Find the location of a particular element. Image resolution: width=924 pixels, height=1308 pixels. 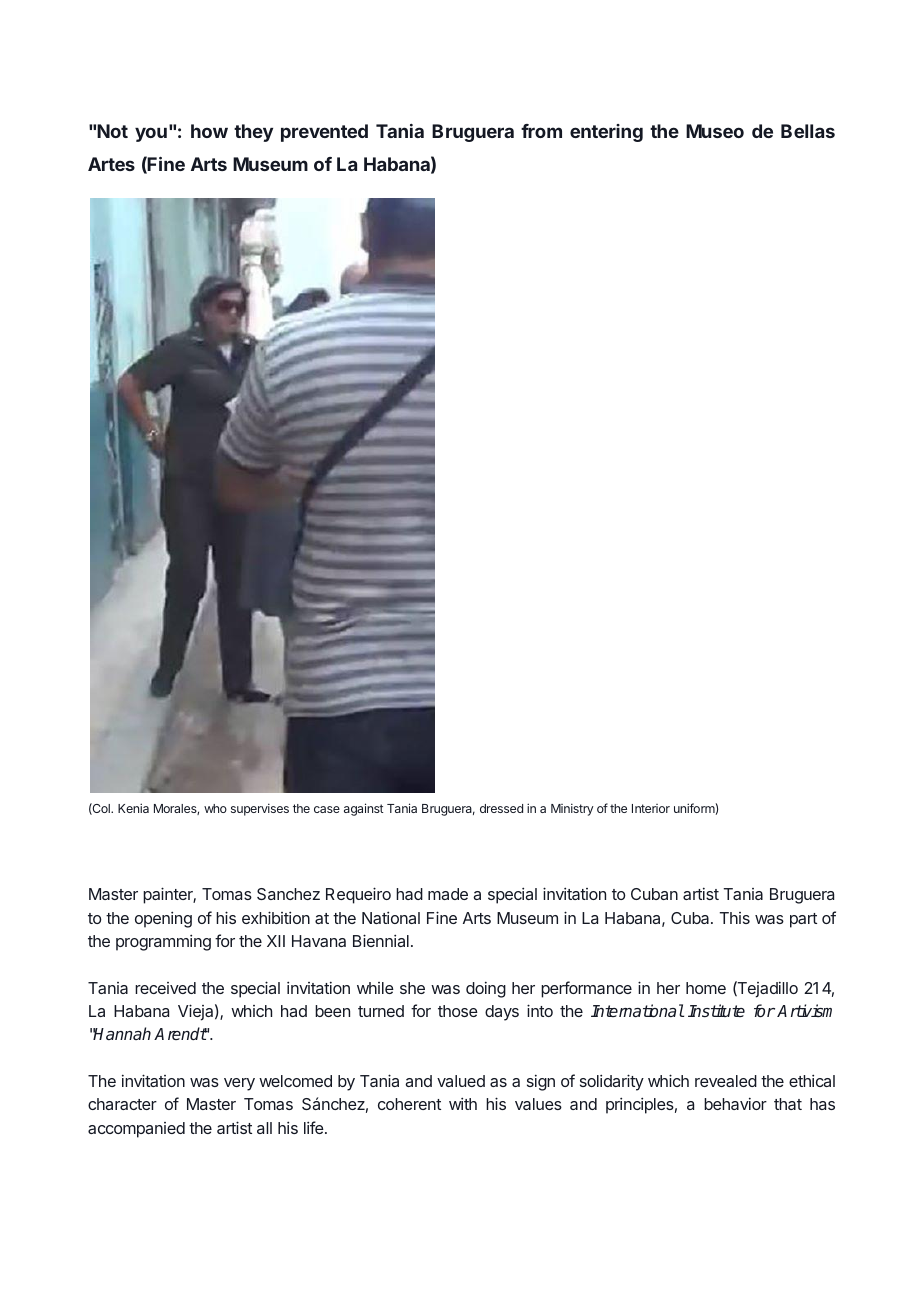

how is located at coordinates (209, 131).
